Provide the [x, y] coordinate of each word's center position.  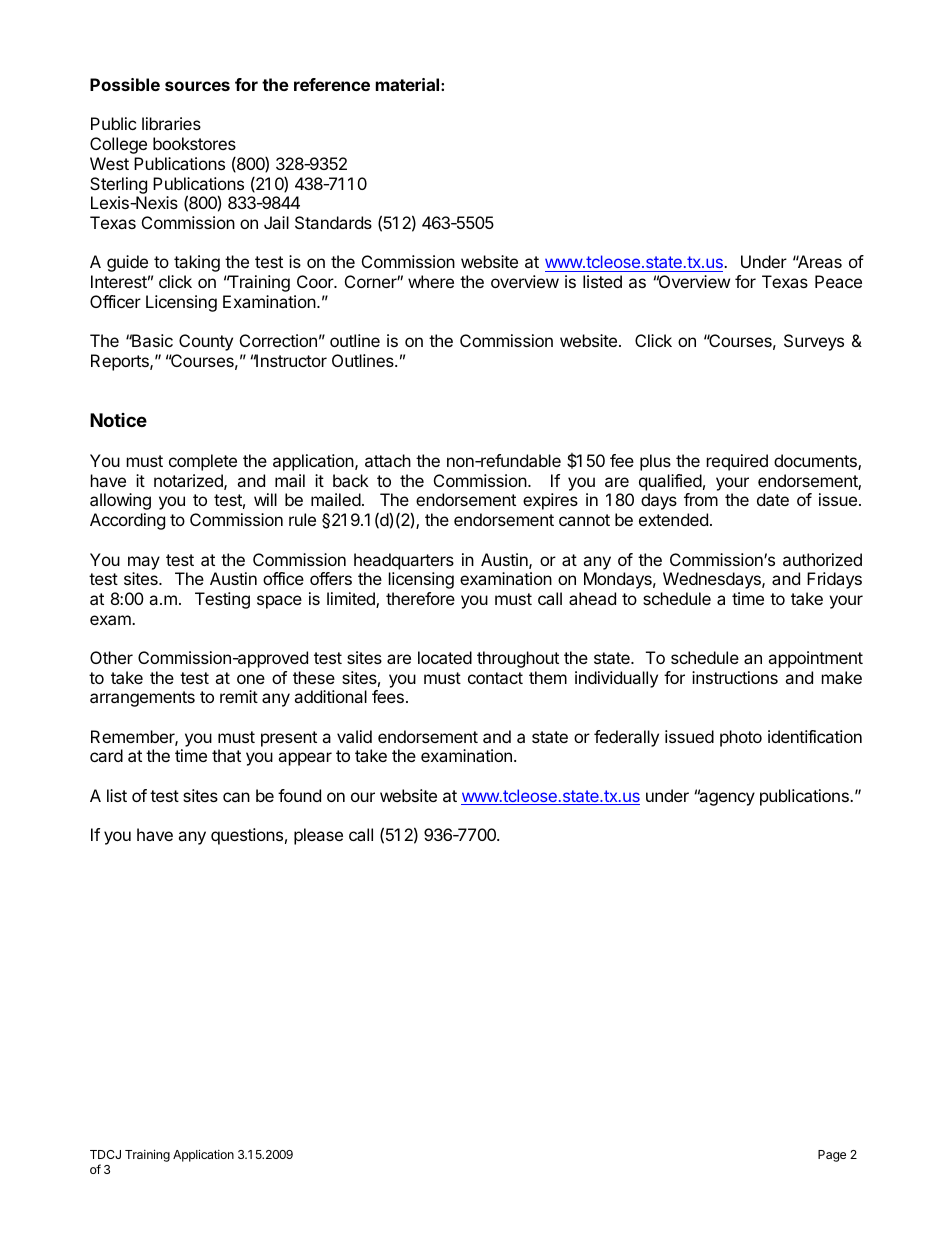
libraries [171, 123]
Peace [838, 281]
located [445, 657]
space [279, 602]
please [318, 836]
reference [332, 84]
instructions [735, 677]
